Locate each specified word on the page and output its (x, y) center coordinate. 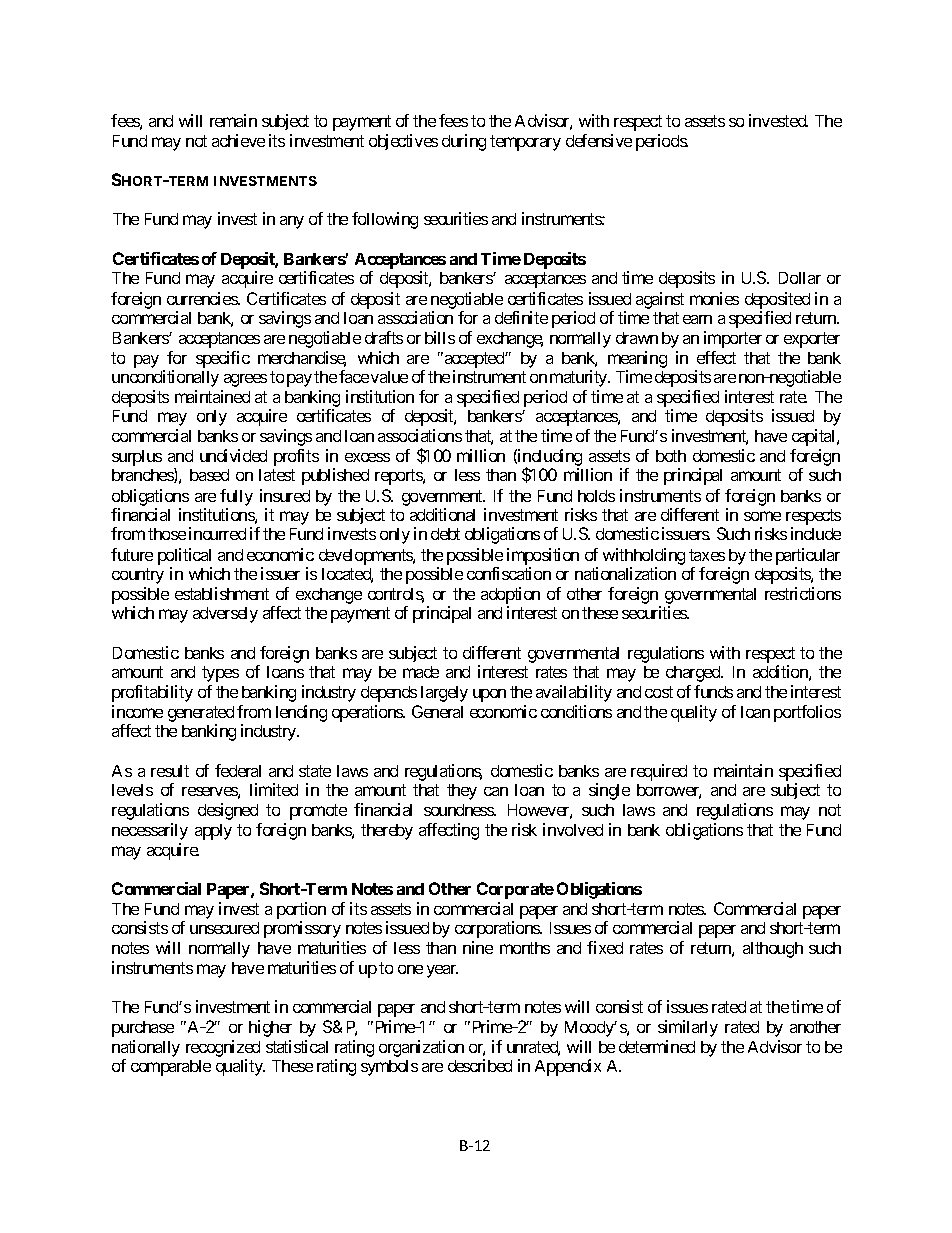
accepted (474, 360)
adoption (510, 595)
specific (223, 359)
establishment (222, 593)
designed (228, 811)
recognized (223, 1048)
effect (716, 357)
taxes (707, 555)
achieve (238, 140)
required (659, 772)
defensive (599, 140)
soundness (459, 810)
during (464, 142)
